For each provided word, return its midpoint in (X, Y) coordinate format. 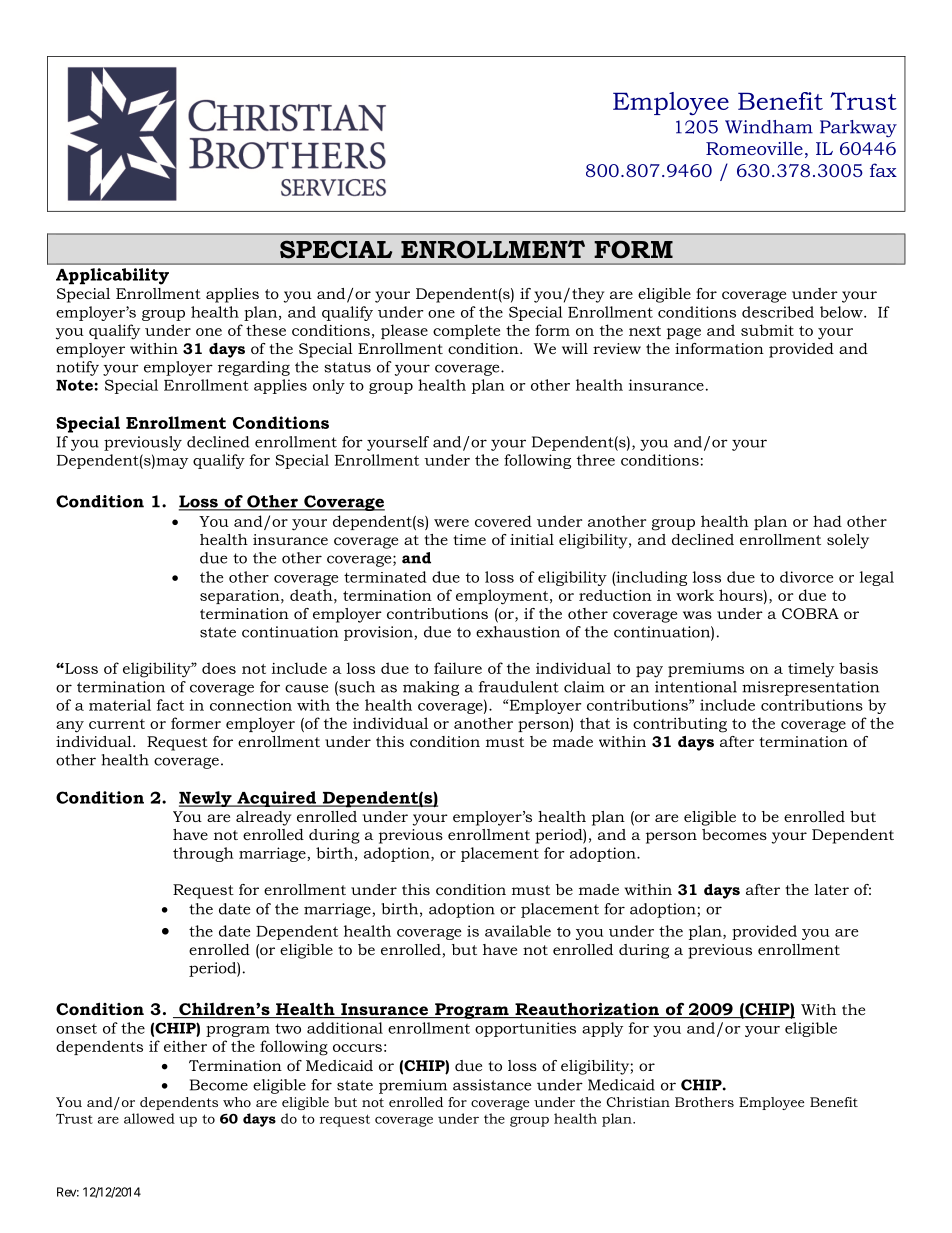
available (518, 931)
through (203, 854)
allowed (149, 1118)
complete (466, 331)
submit (767, 330)
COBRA (810, 613)
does (219, 668)
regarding (254, 368)
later (832, 889)
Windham (769, 127)
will (575, 348)
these (266, 330)
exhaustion (518, 632)
